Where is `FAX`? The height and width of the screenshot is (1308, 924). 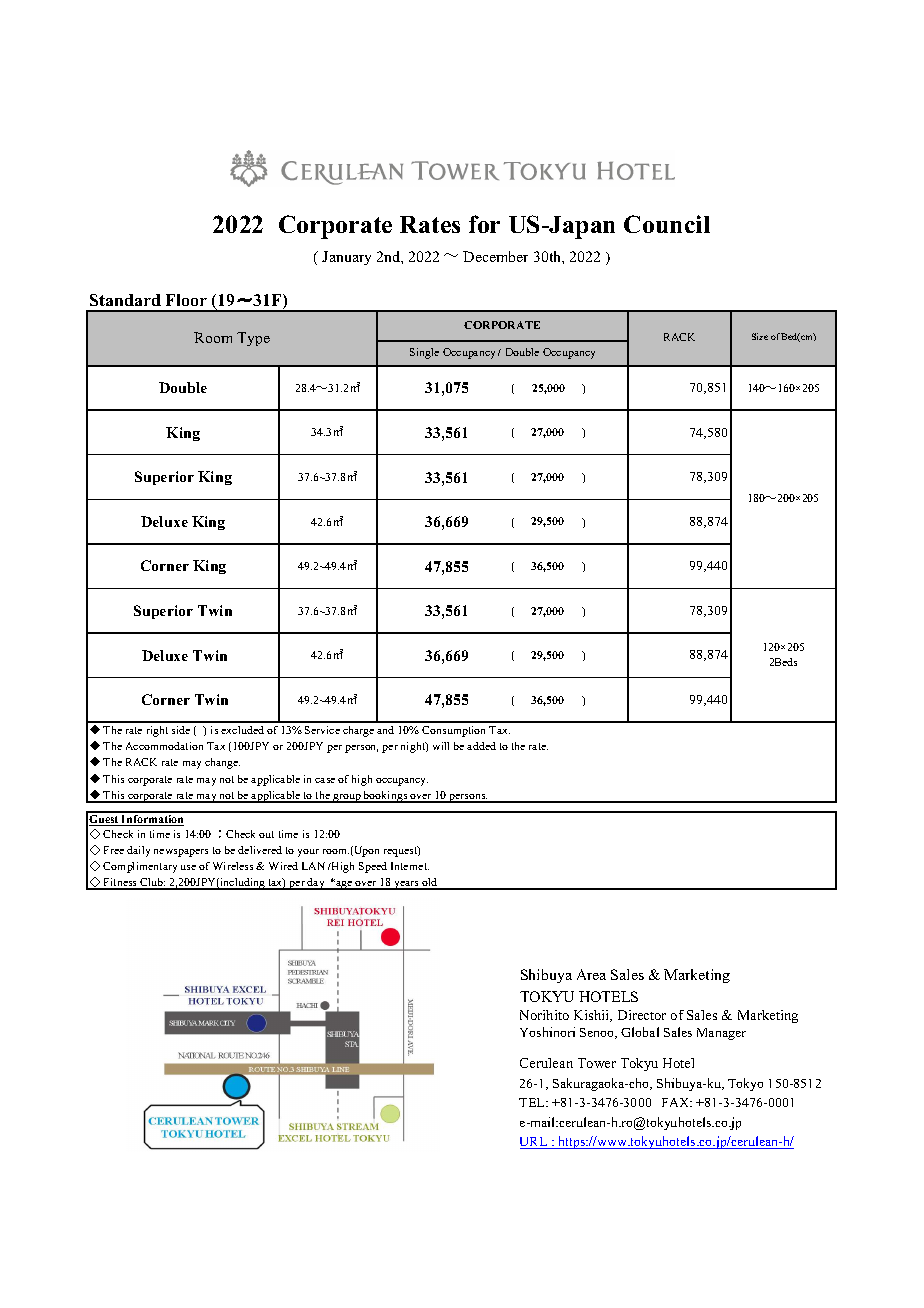 FAX is located at coordinates (677, 1102).
